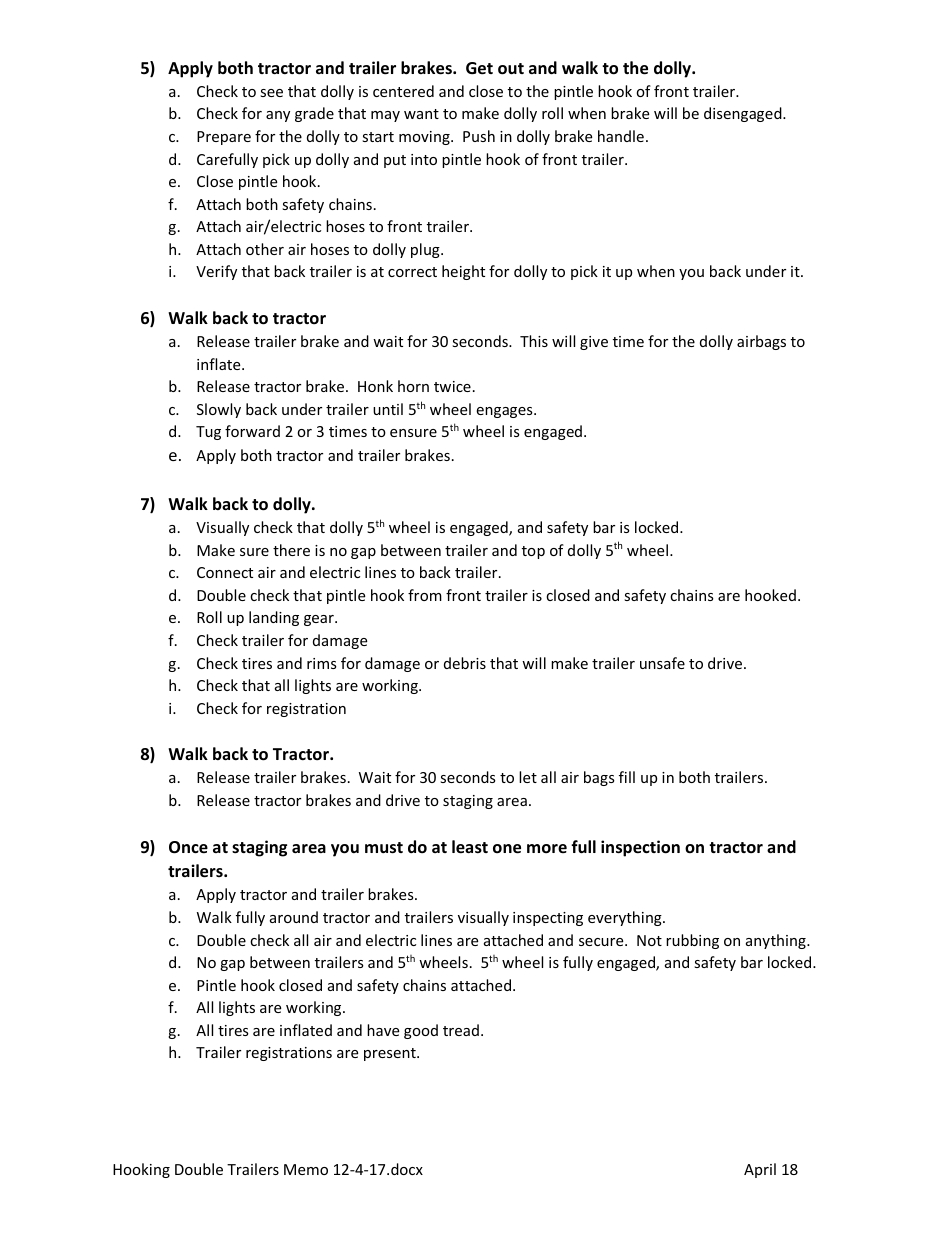 Image resolution: width=952 pixels, height=1233 pixels. Describe the element at coordinates (662, 663) in the document. I see `unsafe` at that location.
